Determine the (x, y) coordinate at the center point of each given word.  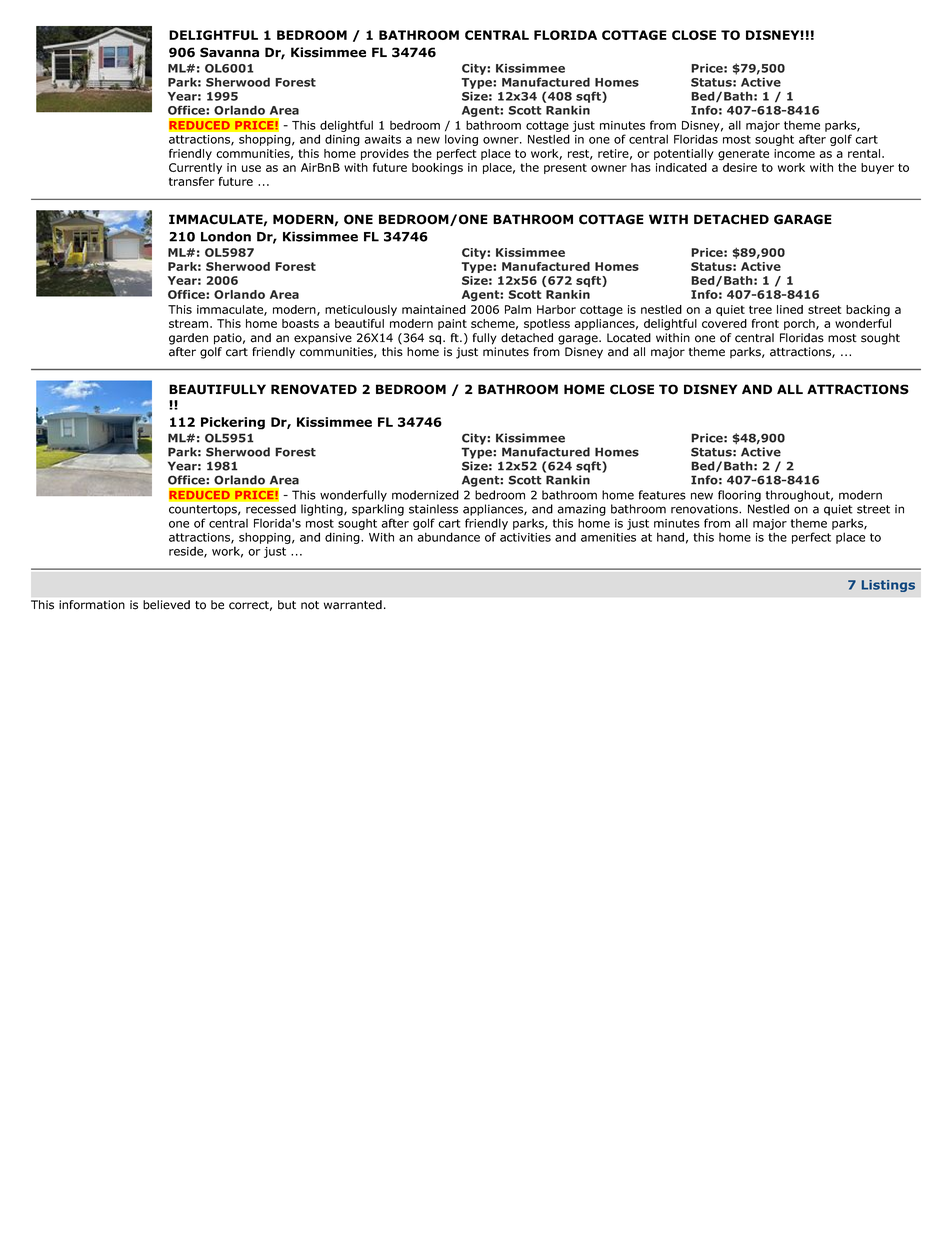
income (794, 153)
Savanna (229, 52)
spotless (547, 324)
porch (800, 324)
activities (525, 537)
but (287, 605)
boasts (300, 323)
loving (461, 140)
